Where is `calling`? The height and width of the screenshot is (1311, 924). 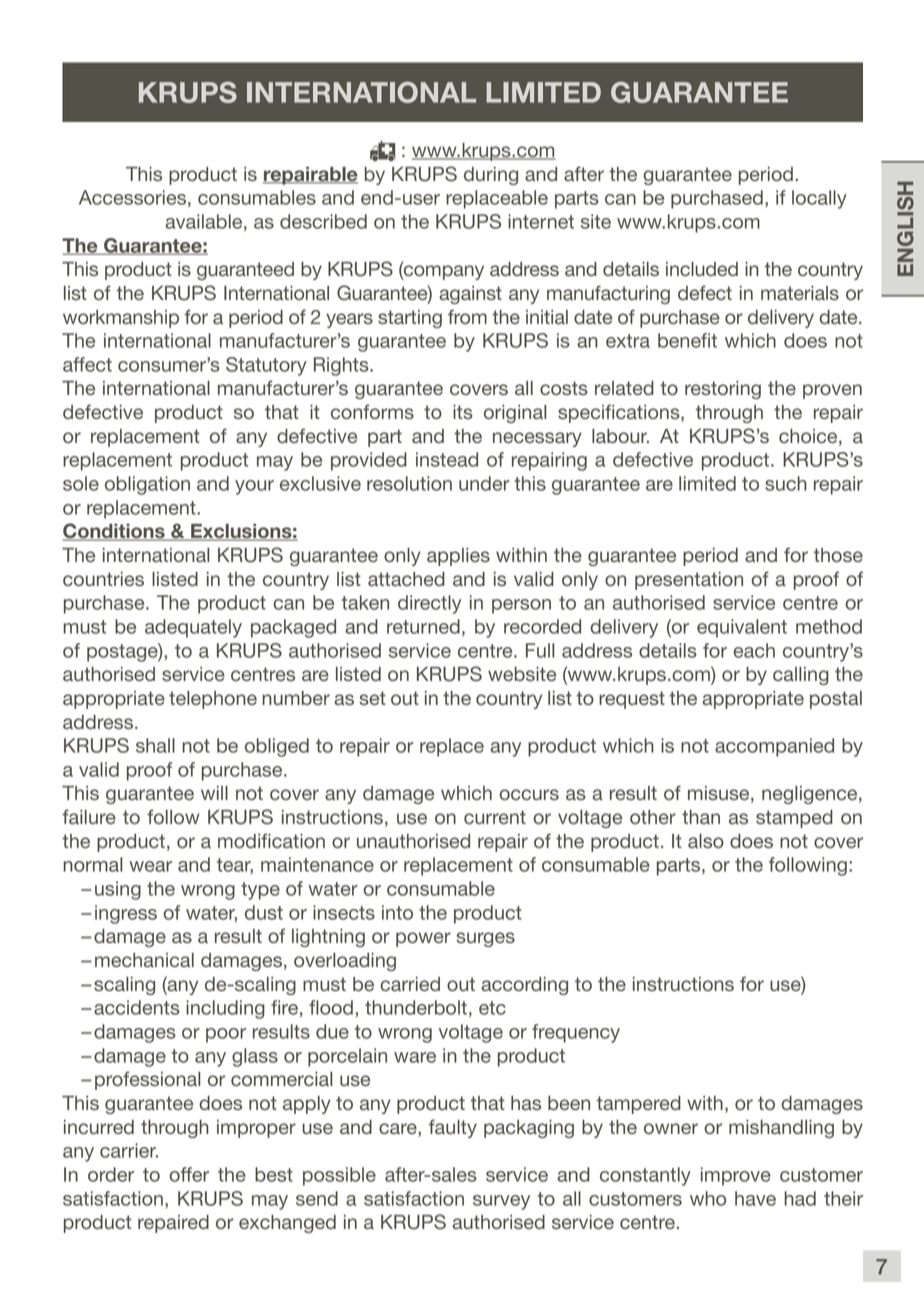
calling is located at coordinates (801, 676).
